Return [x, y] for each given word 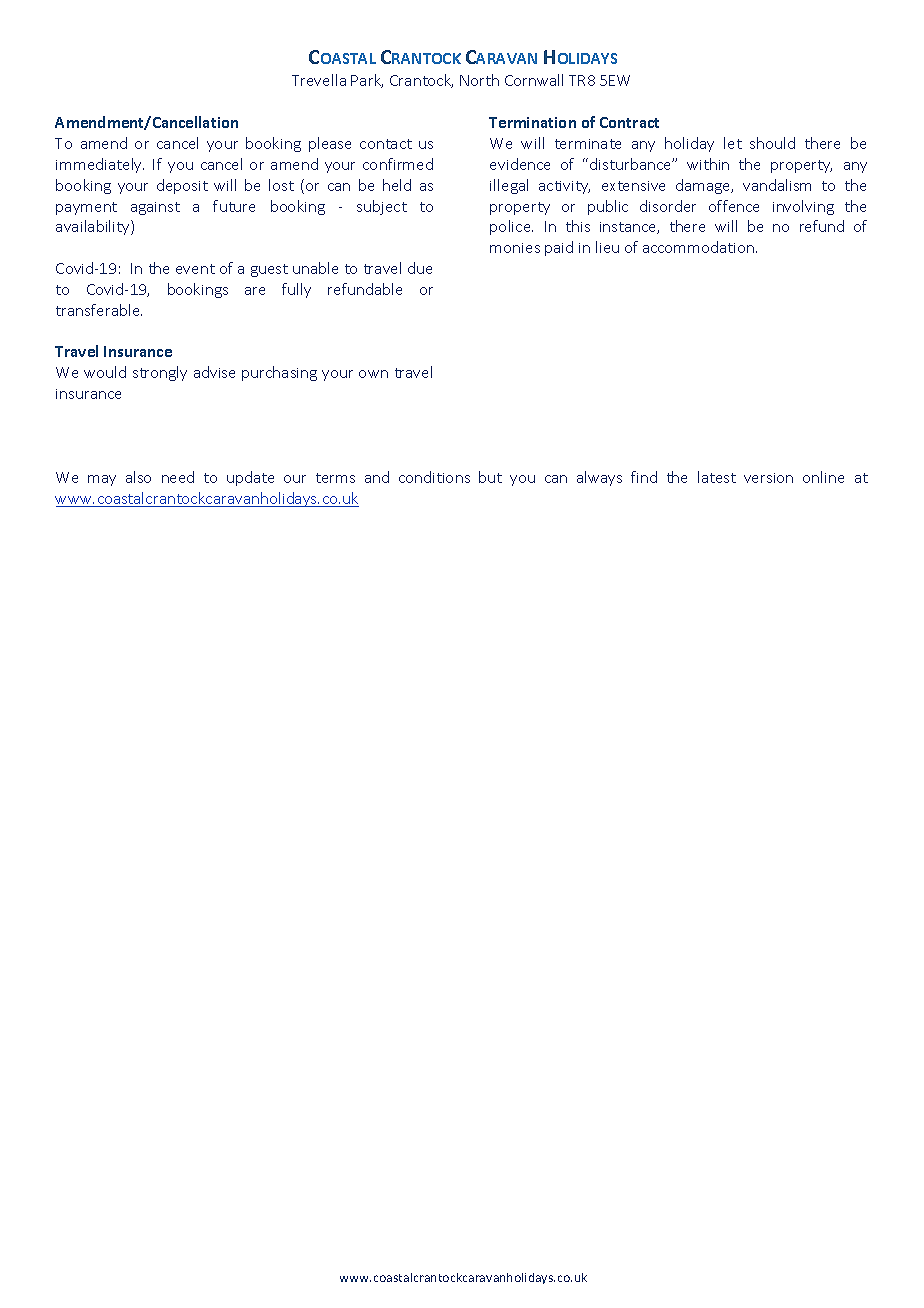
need [178, 477]
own [373, 374]
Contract [629, 122]
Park [367, 81]
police [511, 227]
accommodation [698, 247]
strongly [160, 373]
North [479, 80]
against [155, 208]
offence [734, 206]
